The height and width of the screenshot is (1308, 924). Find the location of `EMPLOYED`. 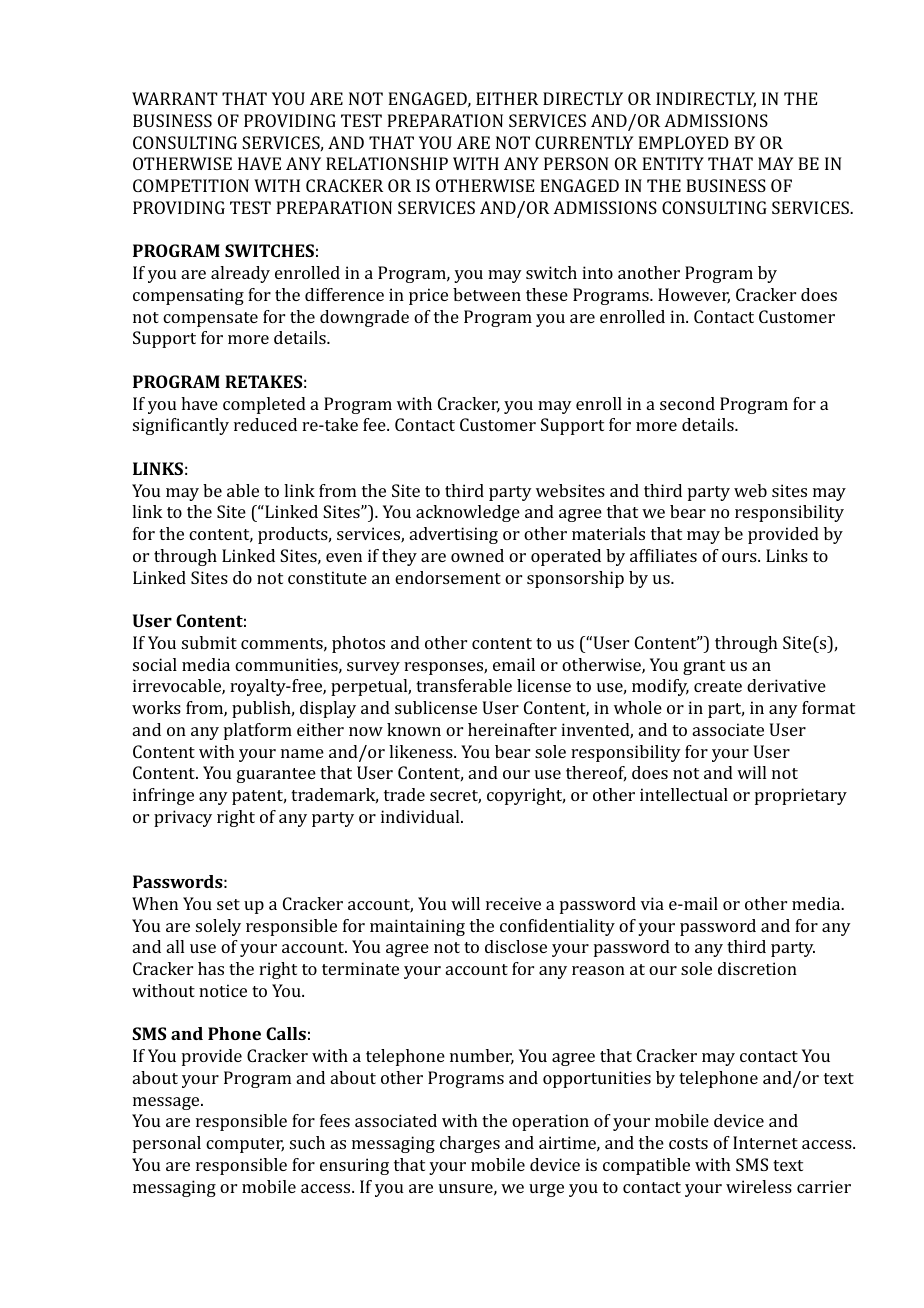

EMPLOYED is located at coordinates (683, 142).
